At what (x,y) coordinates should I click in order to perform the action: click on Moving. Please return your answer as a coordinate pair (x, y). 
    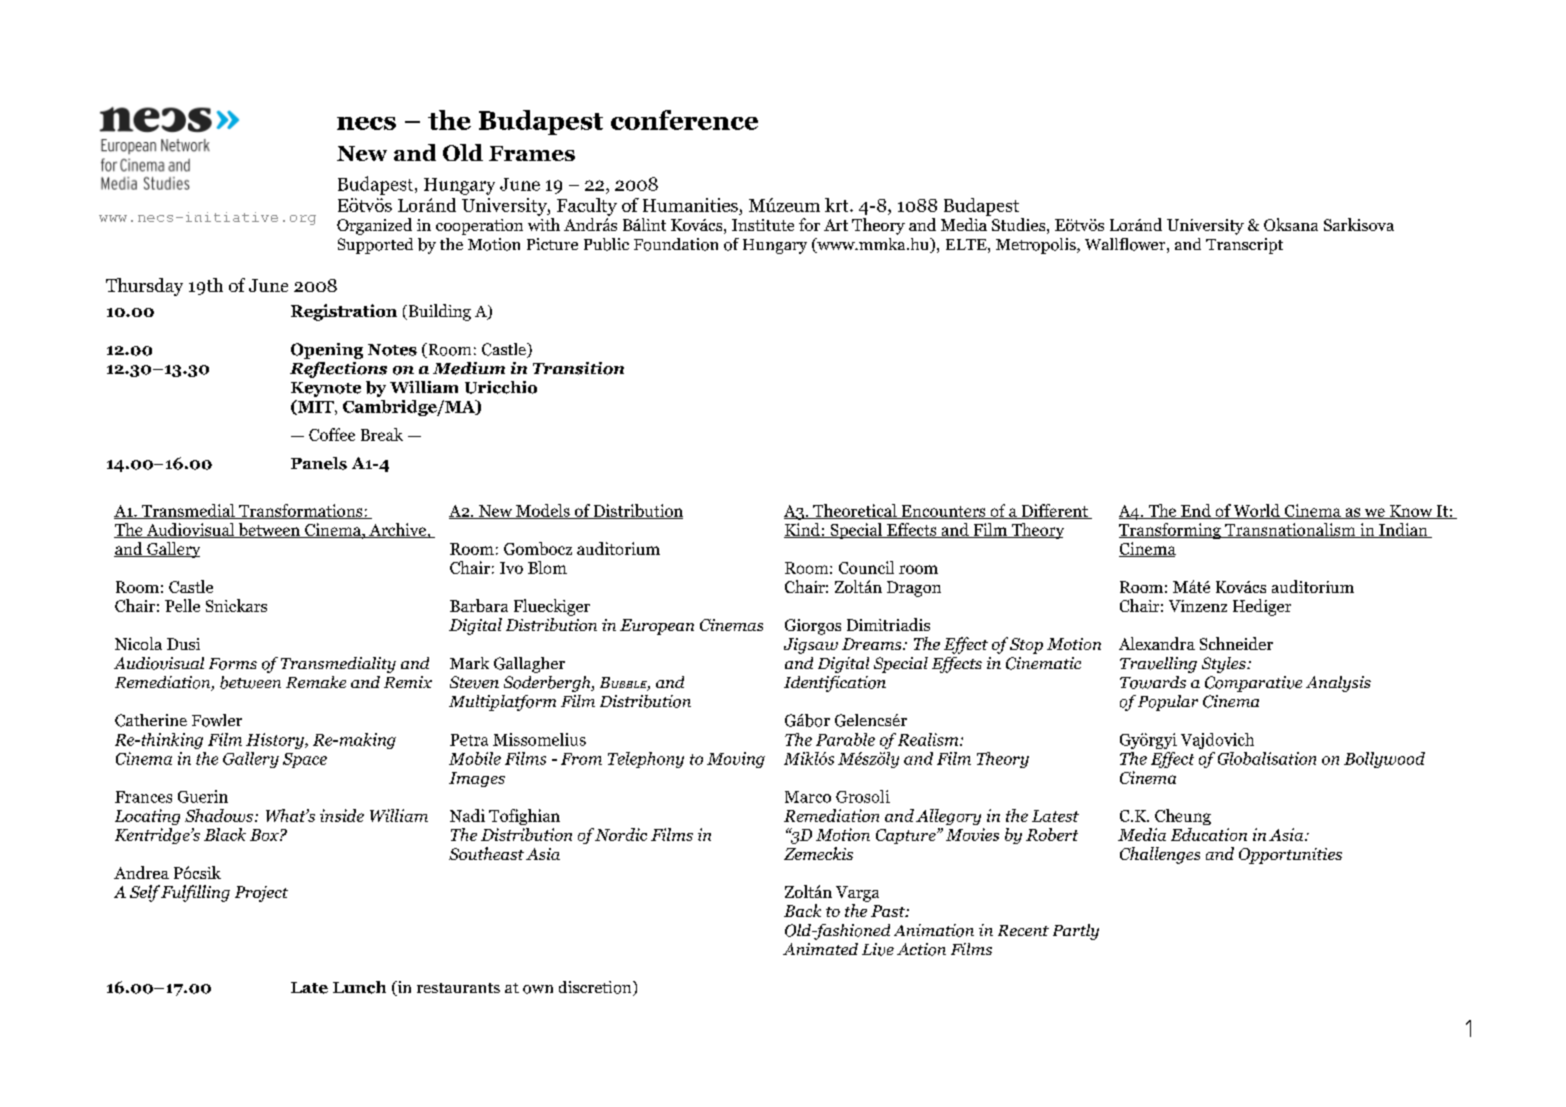
    Looking at the image, I should click on (736, 760).
